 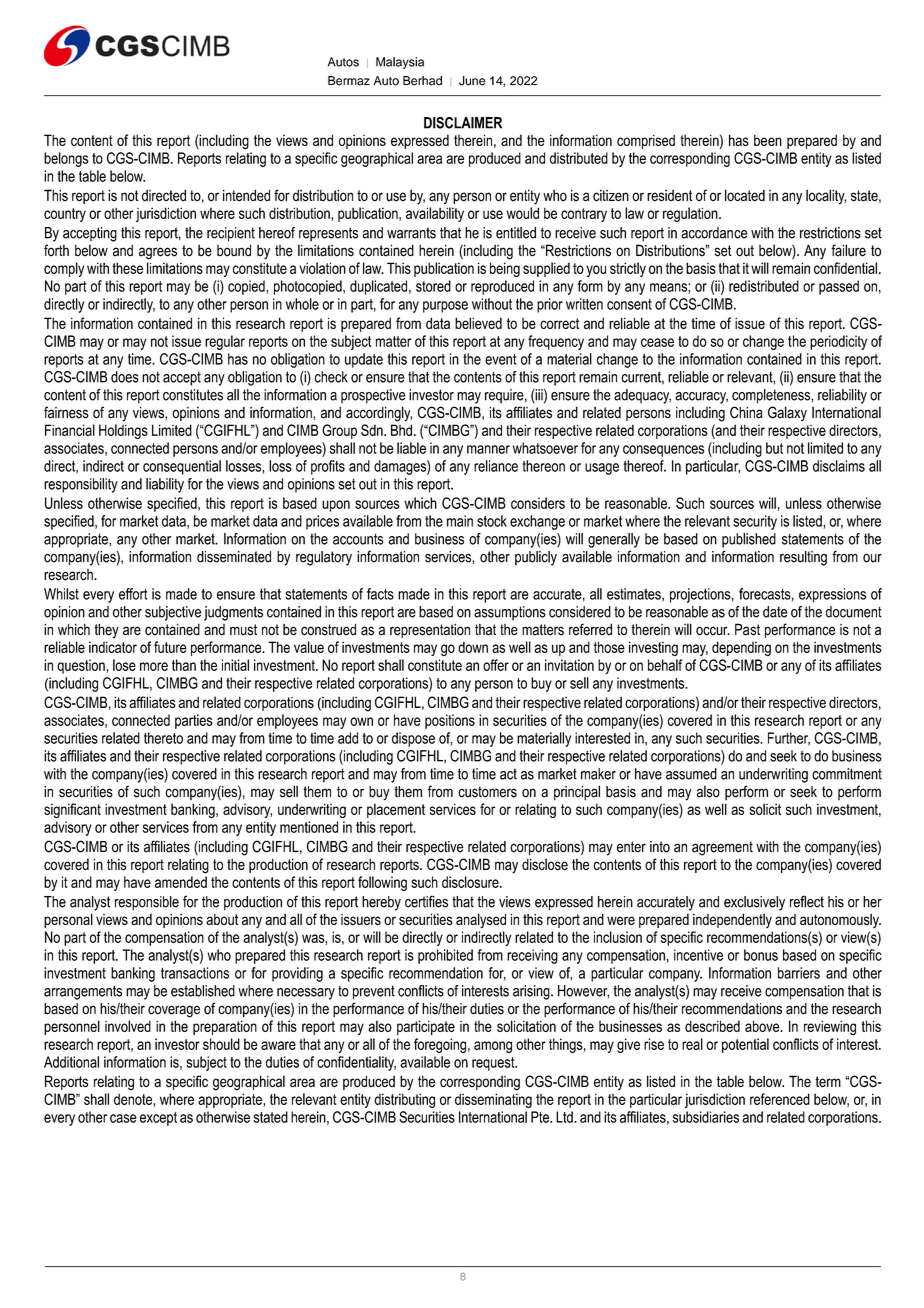 I want to click on except, so click(x=158, y=1119).
